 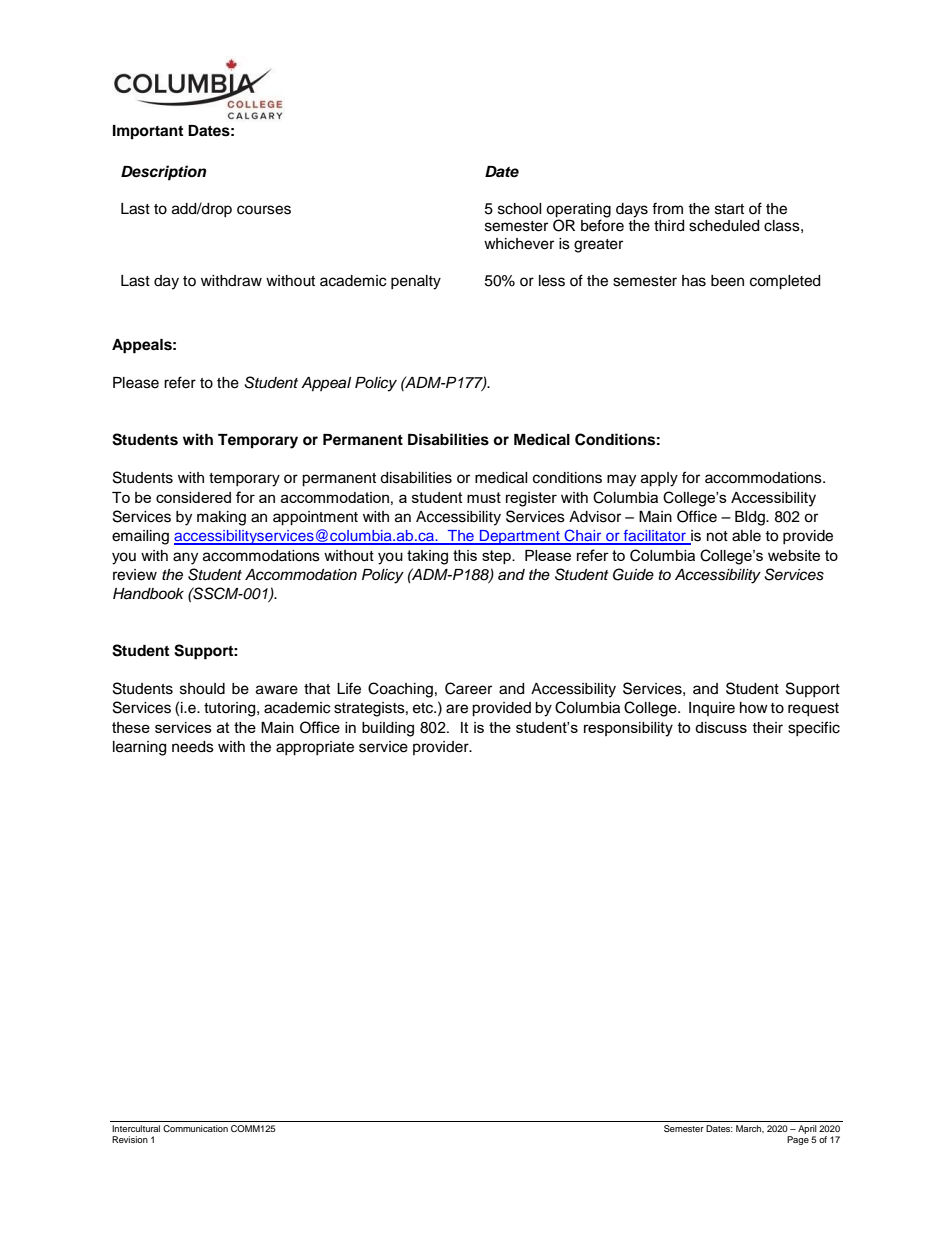 What do you see at coordinates (754, 707) in the screenshot?
I see `how` at bounding box center [754, 707].
